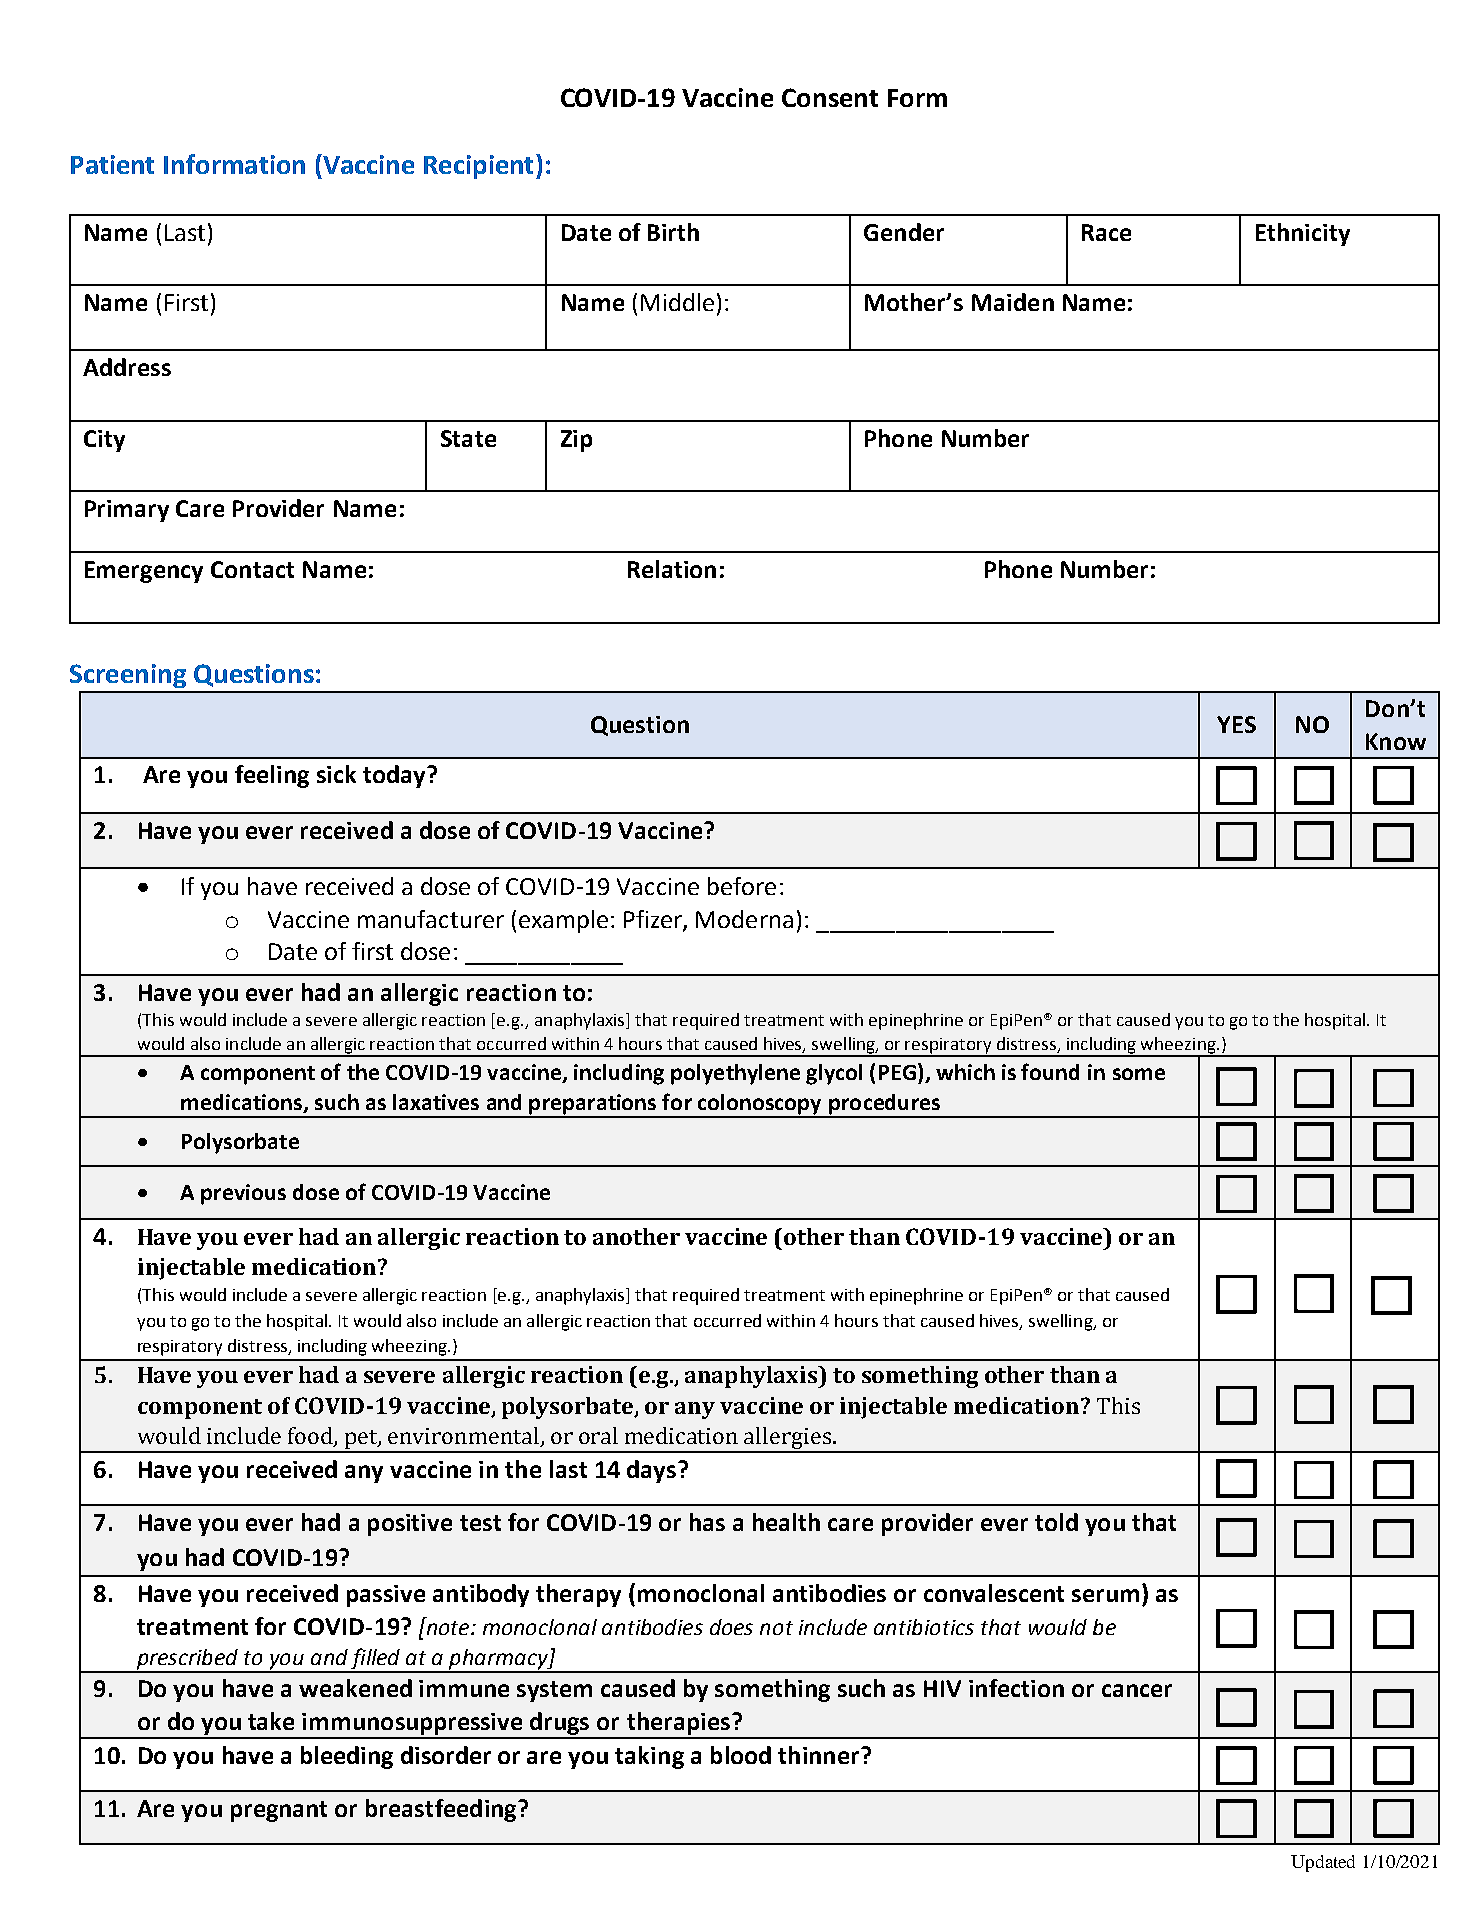 Image resolution: width=1474 pixels, height=1907 pixels. What do you see at coordinates (271, 1721) in the page?
I see `take` at bounding box center [271, 1721].
